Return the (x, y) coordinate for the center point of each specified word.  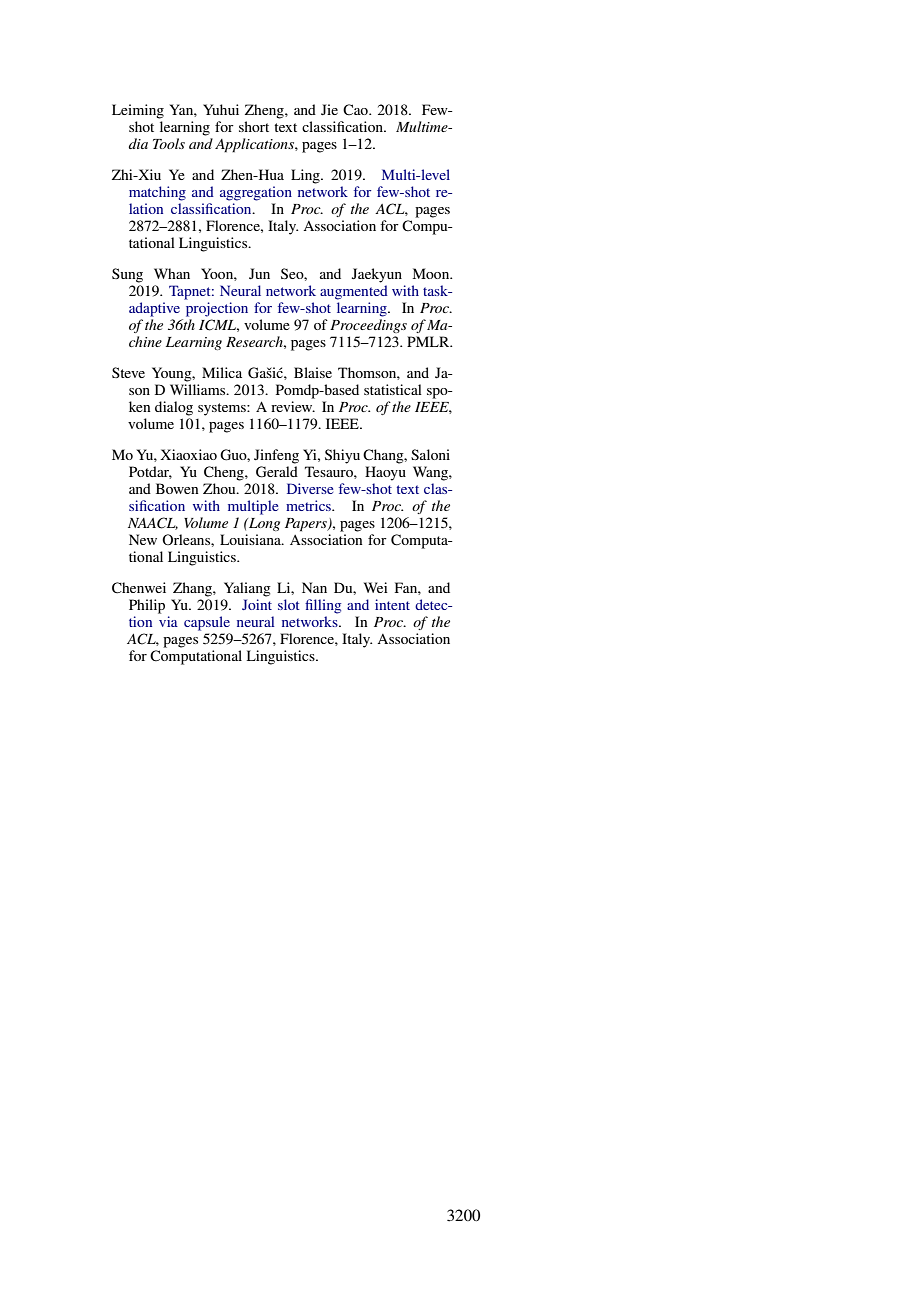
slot (289, 604)
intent (392, 604)
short (254, 126)
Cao (356, 110)
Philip (147, 606)
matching (157, 193)
